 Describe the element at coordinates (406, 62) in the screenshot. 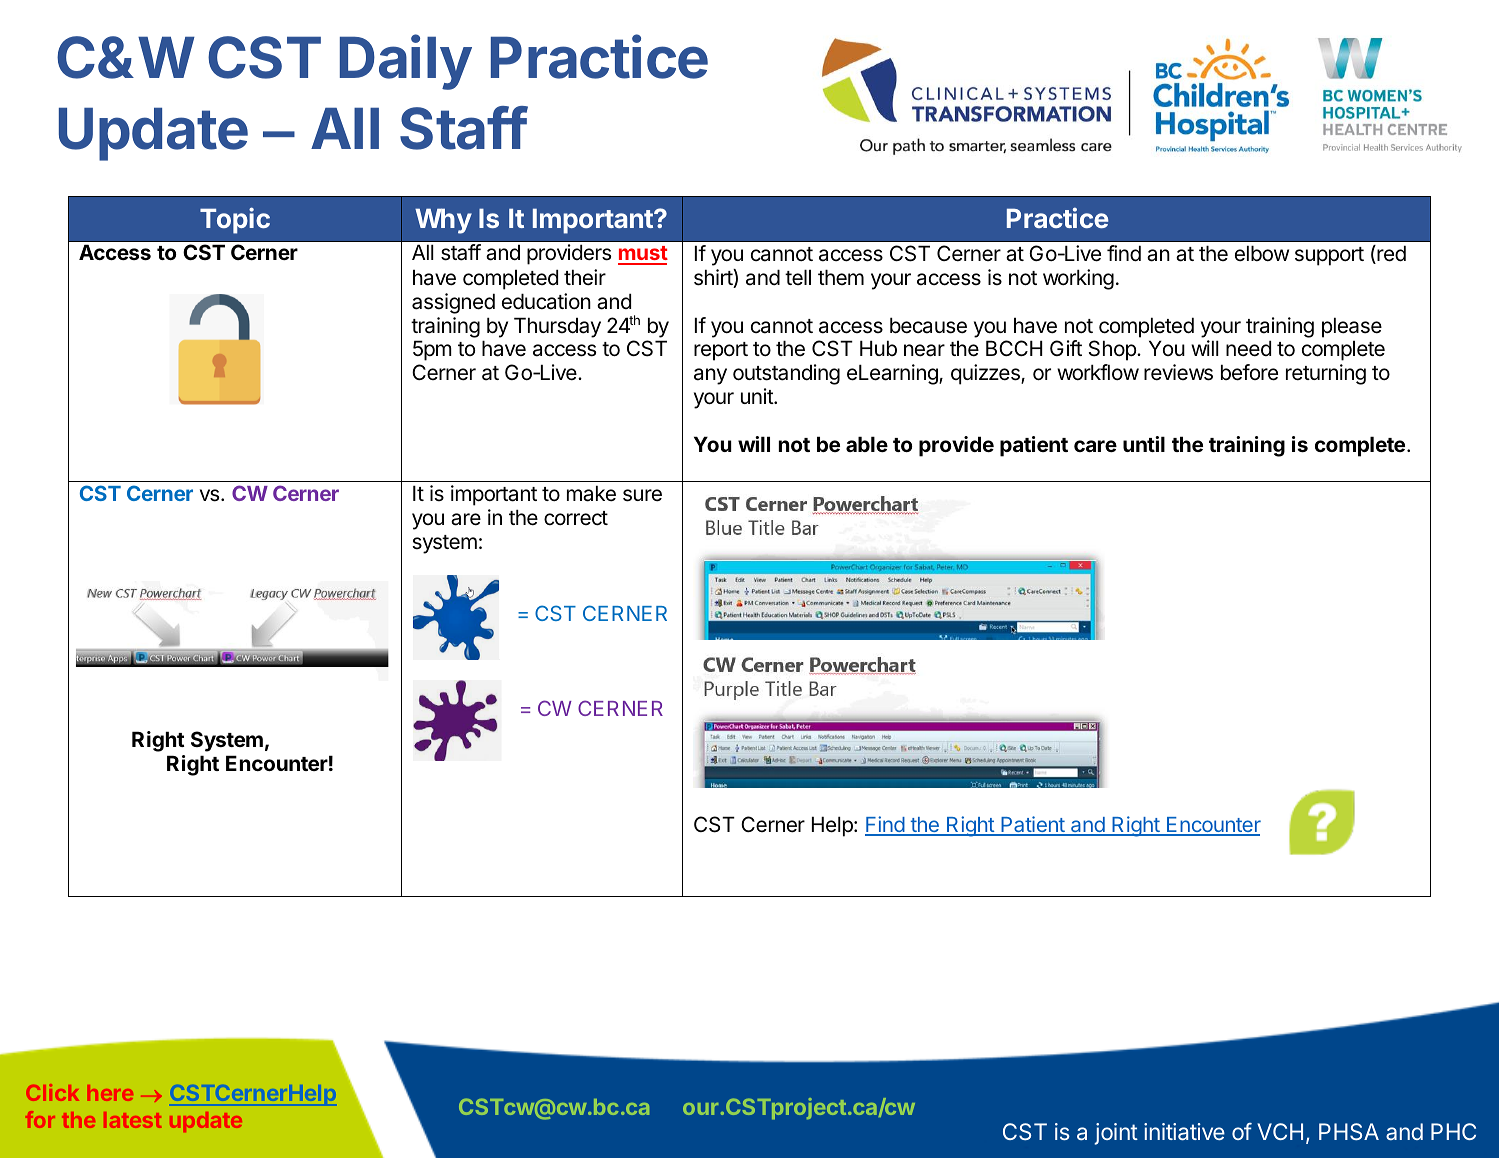

I see `Daily` at that location.
